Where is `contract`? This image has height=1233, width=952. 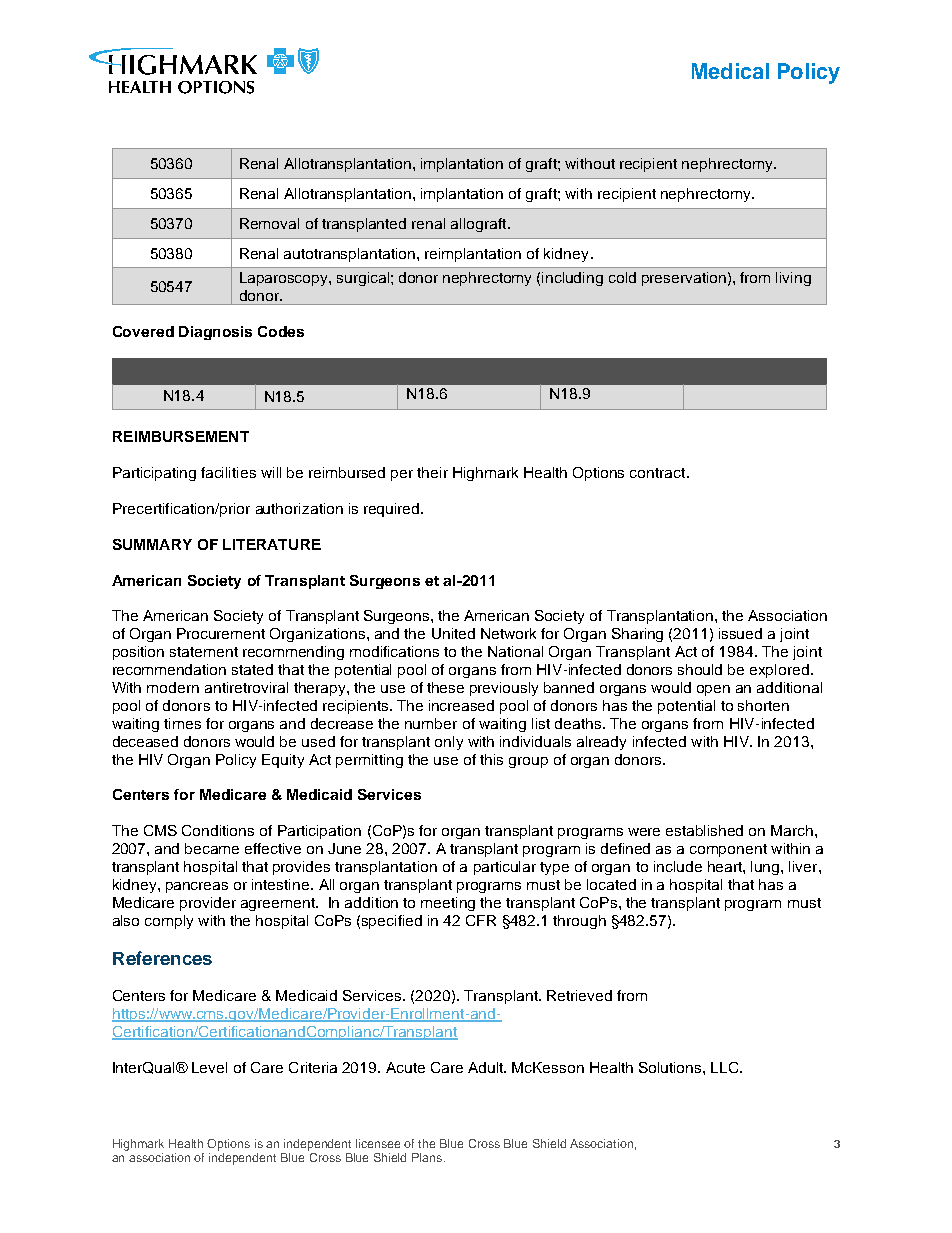
contract is located at coordinates (659, 473).
